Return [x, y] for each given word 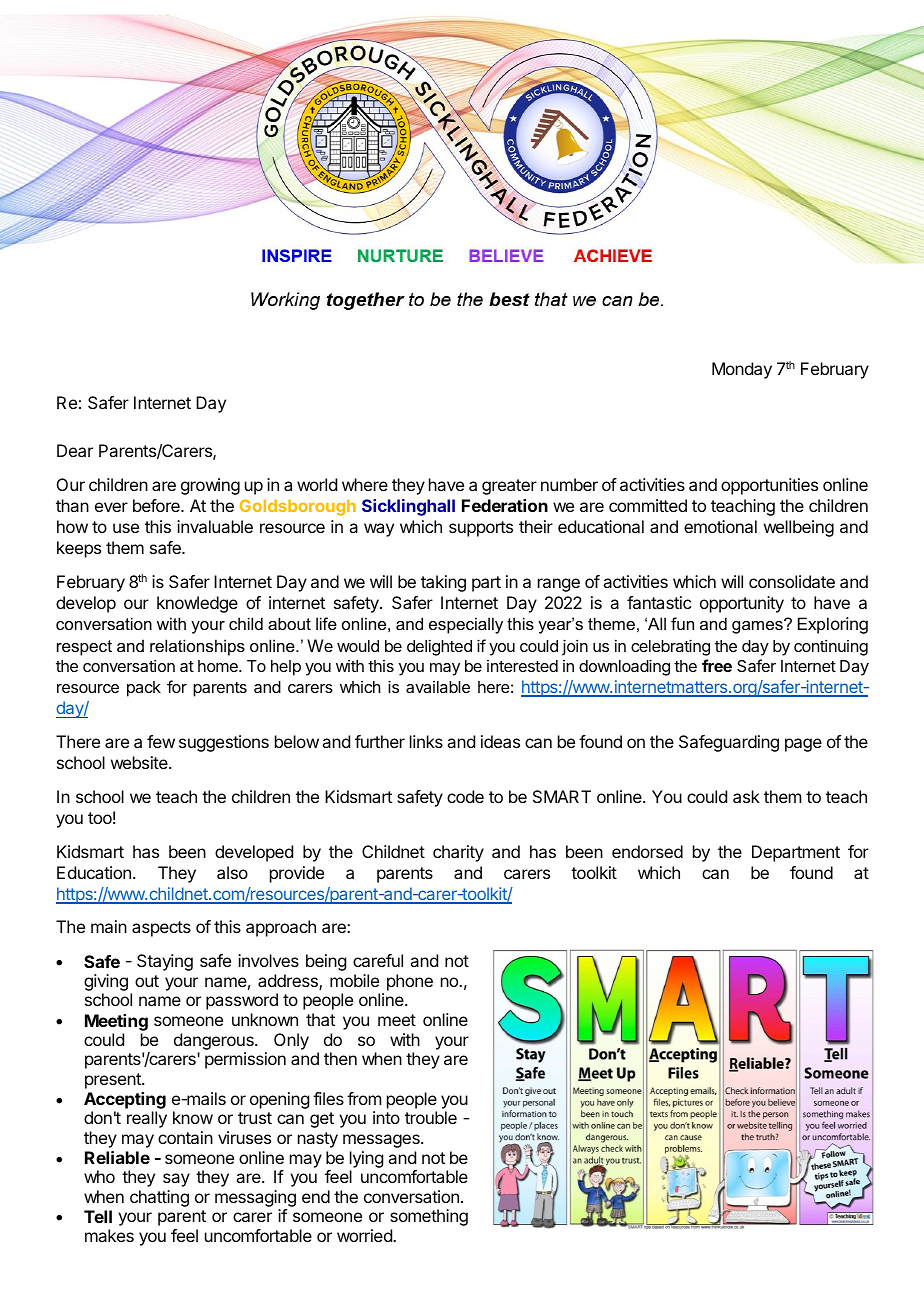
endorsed [647, 851]
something [429, 1217]
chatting [159, 1198]
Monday [742, 370]
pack [144, 689]
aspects [161, 929]
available [438, 687]
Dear [75, 450]
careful [378, 960]
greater [509, 487]
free [717, 665]
